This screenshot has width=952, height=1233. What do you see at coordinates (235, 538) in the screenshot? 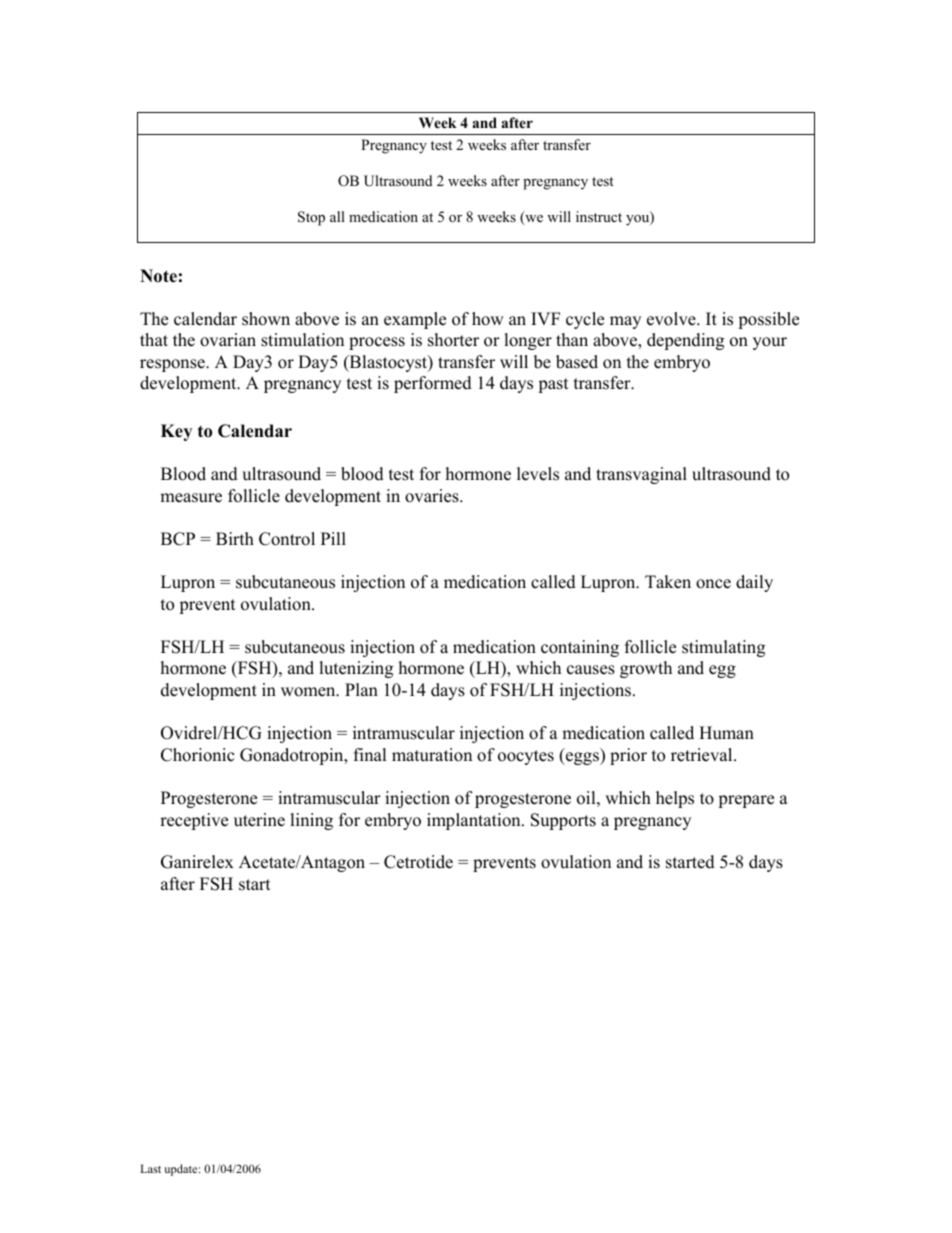
I see `Birth` at bounding box center [235, 538].
